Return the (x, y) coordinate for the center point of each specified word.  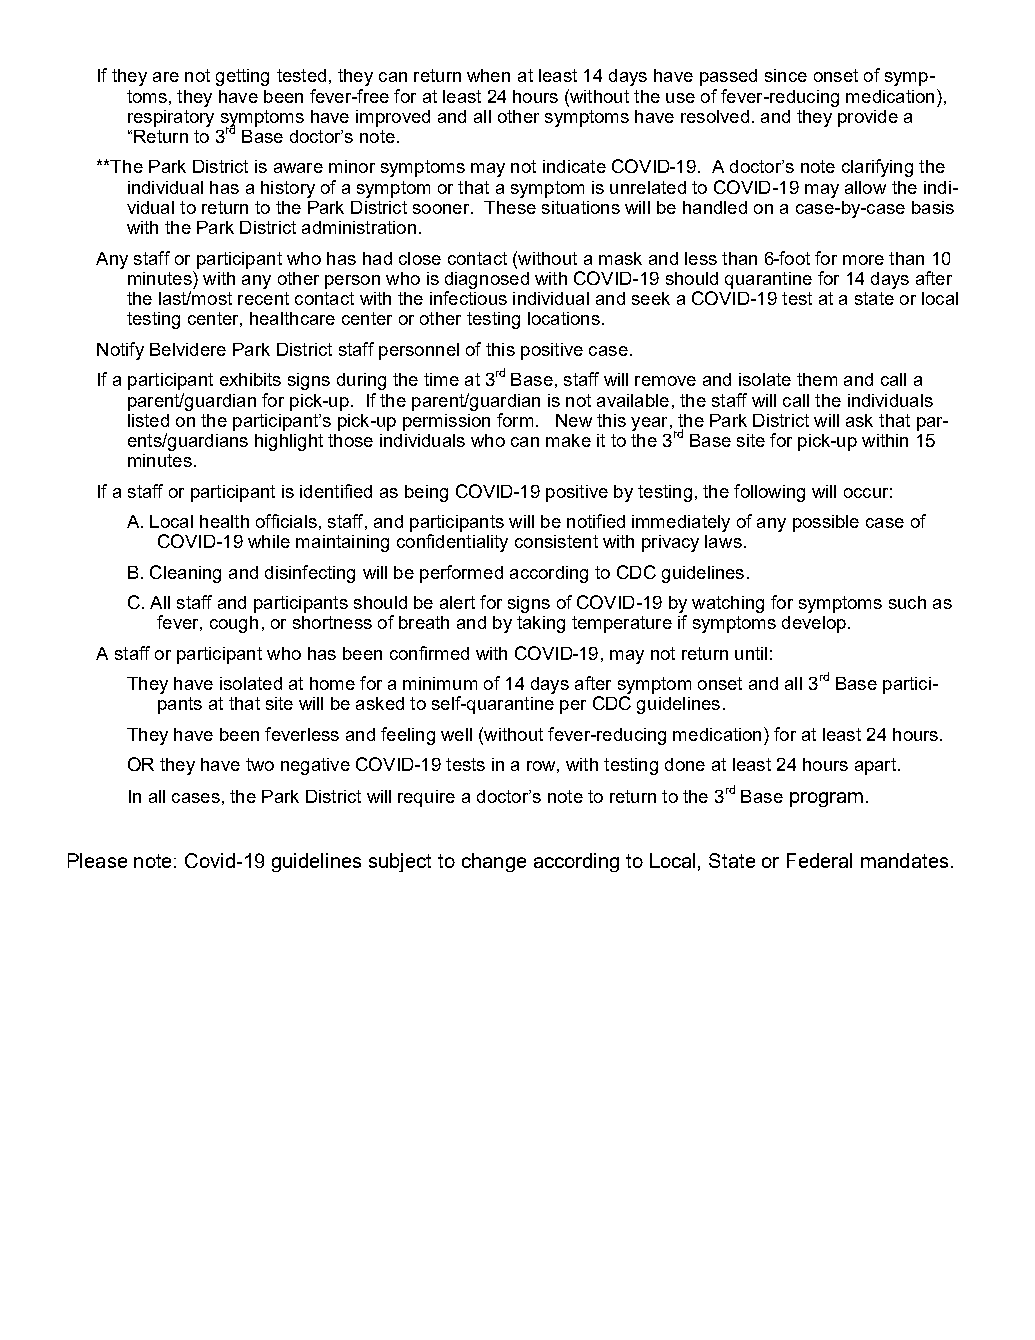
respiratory (171, 118)
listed (148, 420)
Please (97, 860)
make (568, 440)
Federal (819, 860)
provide (868, 118)
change (494, 862)
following (769, 493)
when (488, 75)
